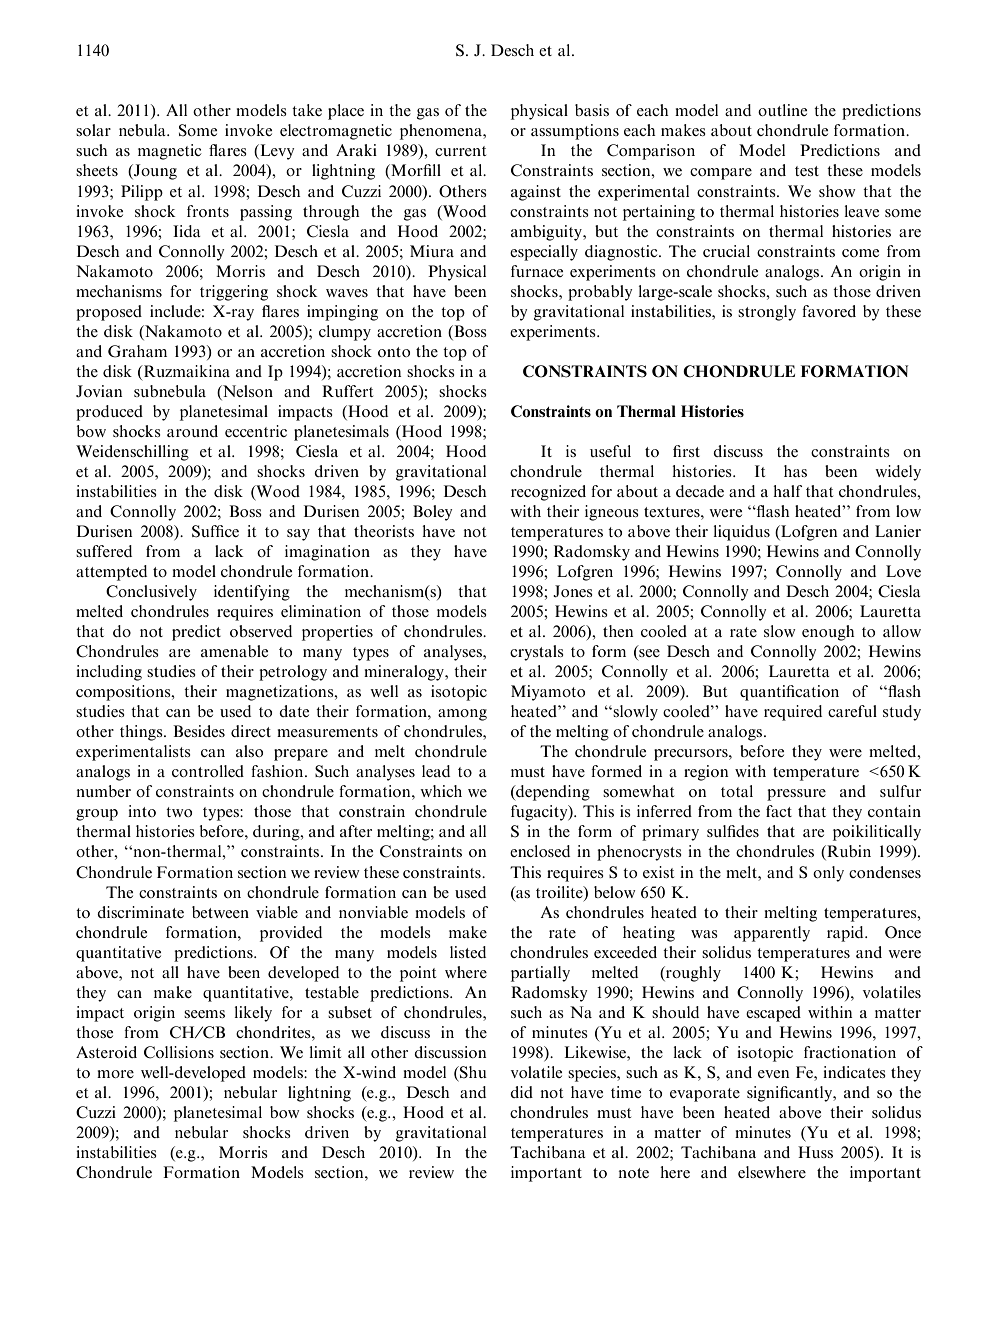  What do you see at coordinates (199, 731) in the screenshot?
I see `Besides` at bounding box center [199, 731].
